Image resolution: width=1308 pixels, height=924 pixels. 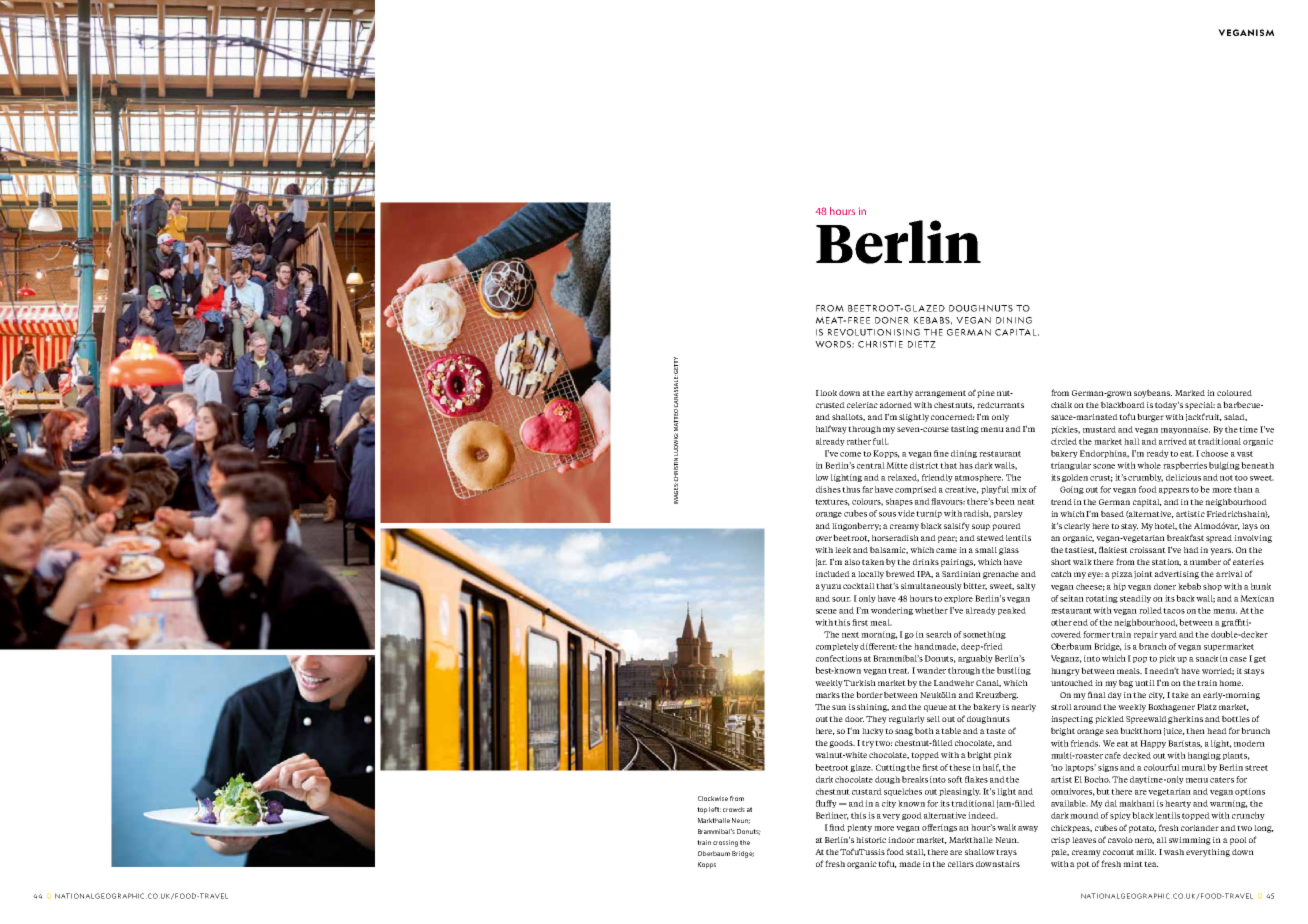 I want to click on yard, so click(x=1168, y=635).
